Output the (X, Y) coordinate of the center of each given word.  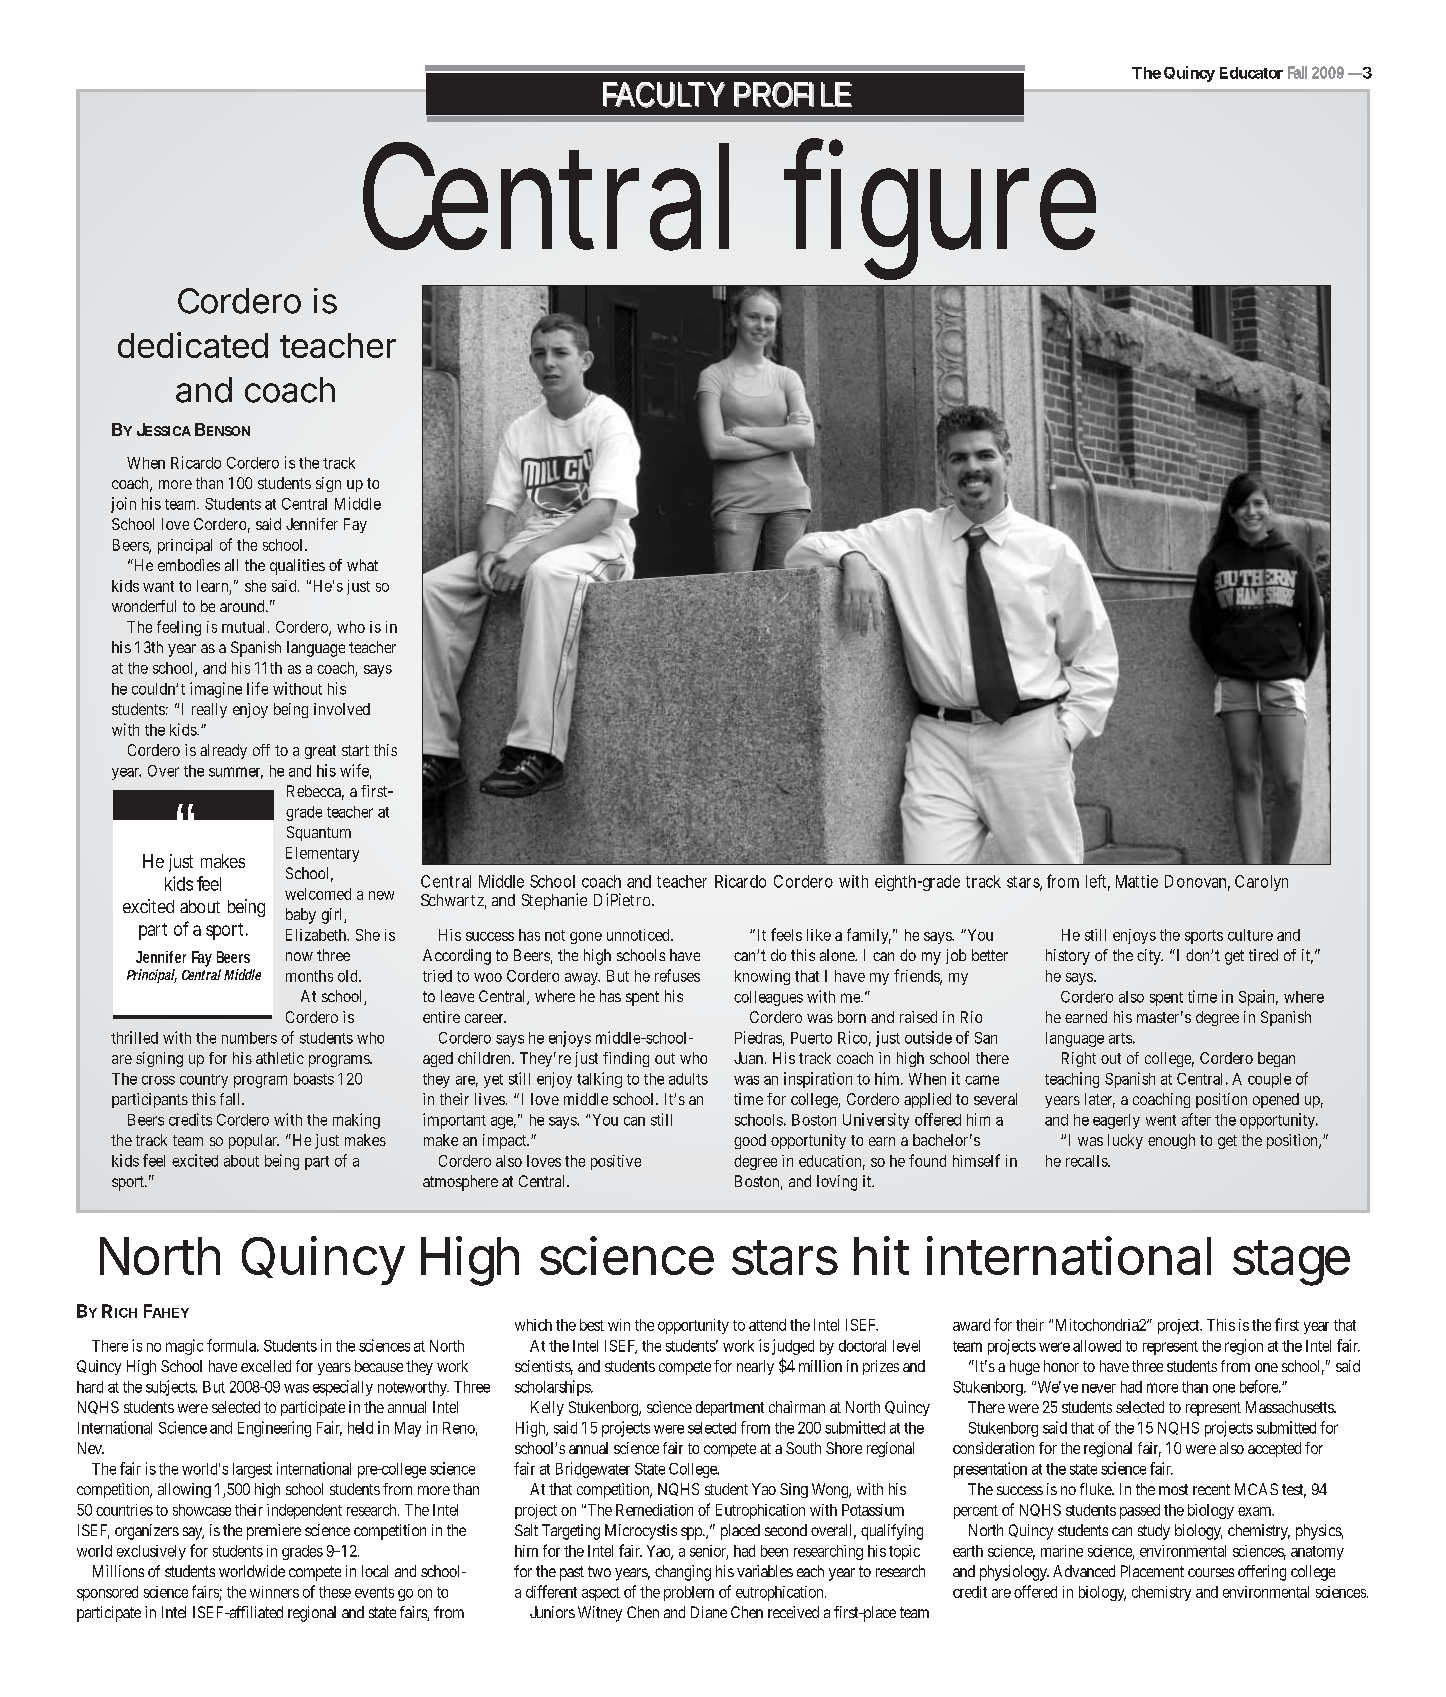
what (362, 565)
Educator (1251, 73)
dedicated (193, 345)
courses (1211, 1572)
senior (709, 1552)
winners (274, 1592)
